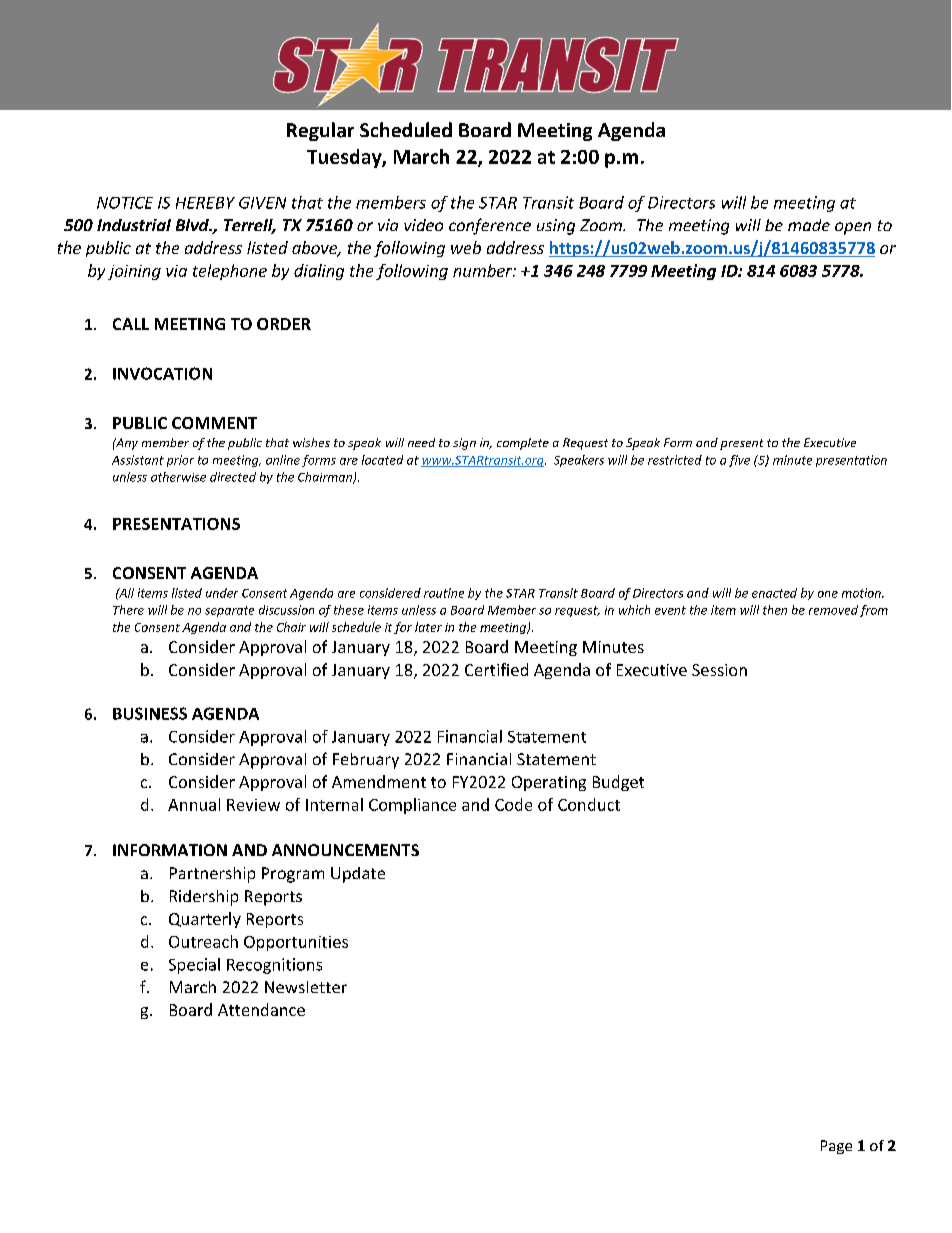 The width and height of the page is (952, 1233). I want to click on Newsletter, so click(306, 987).
